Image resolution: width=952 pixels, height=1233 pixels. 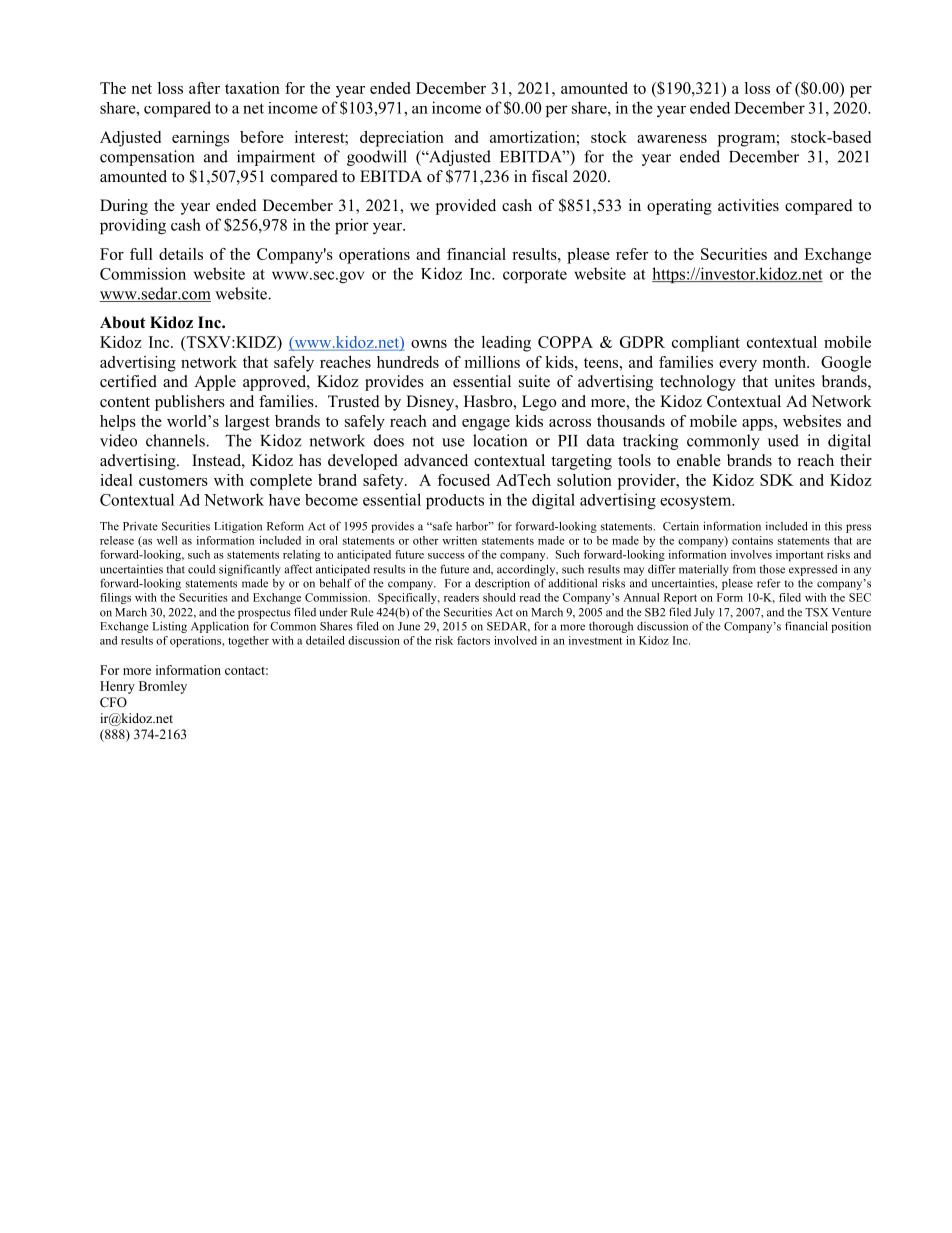 I want to click on customers, so click(x=173, y=481).
